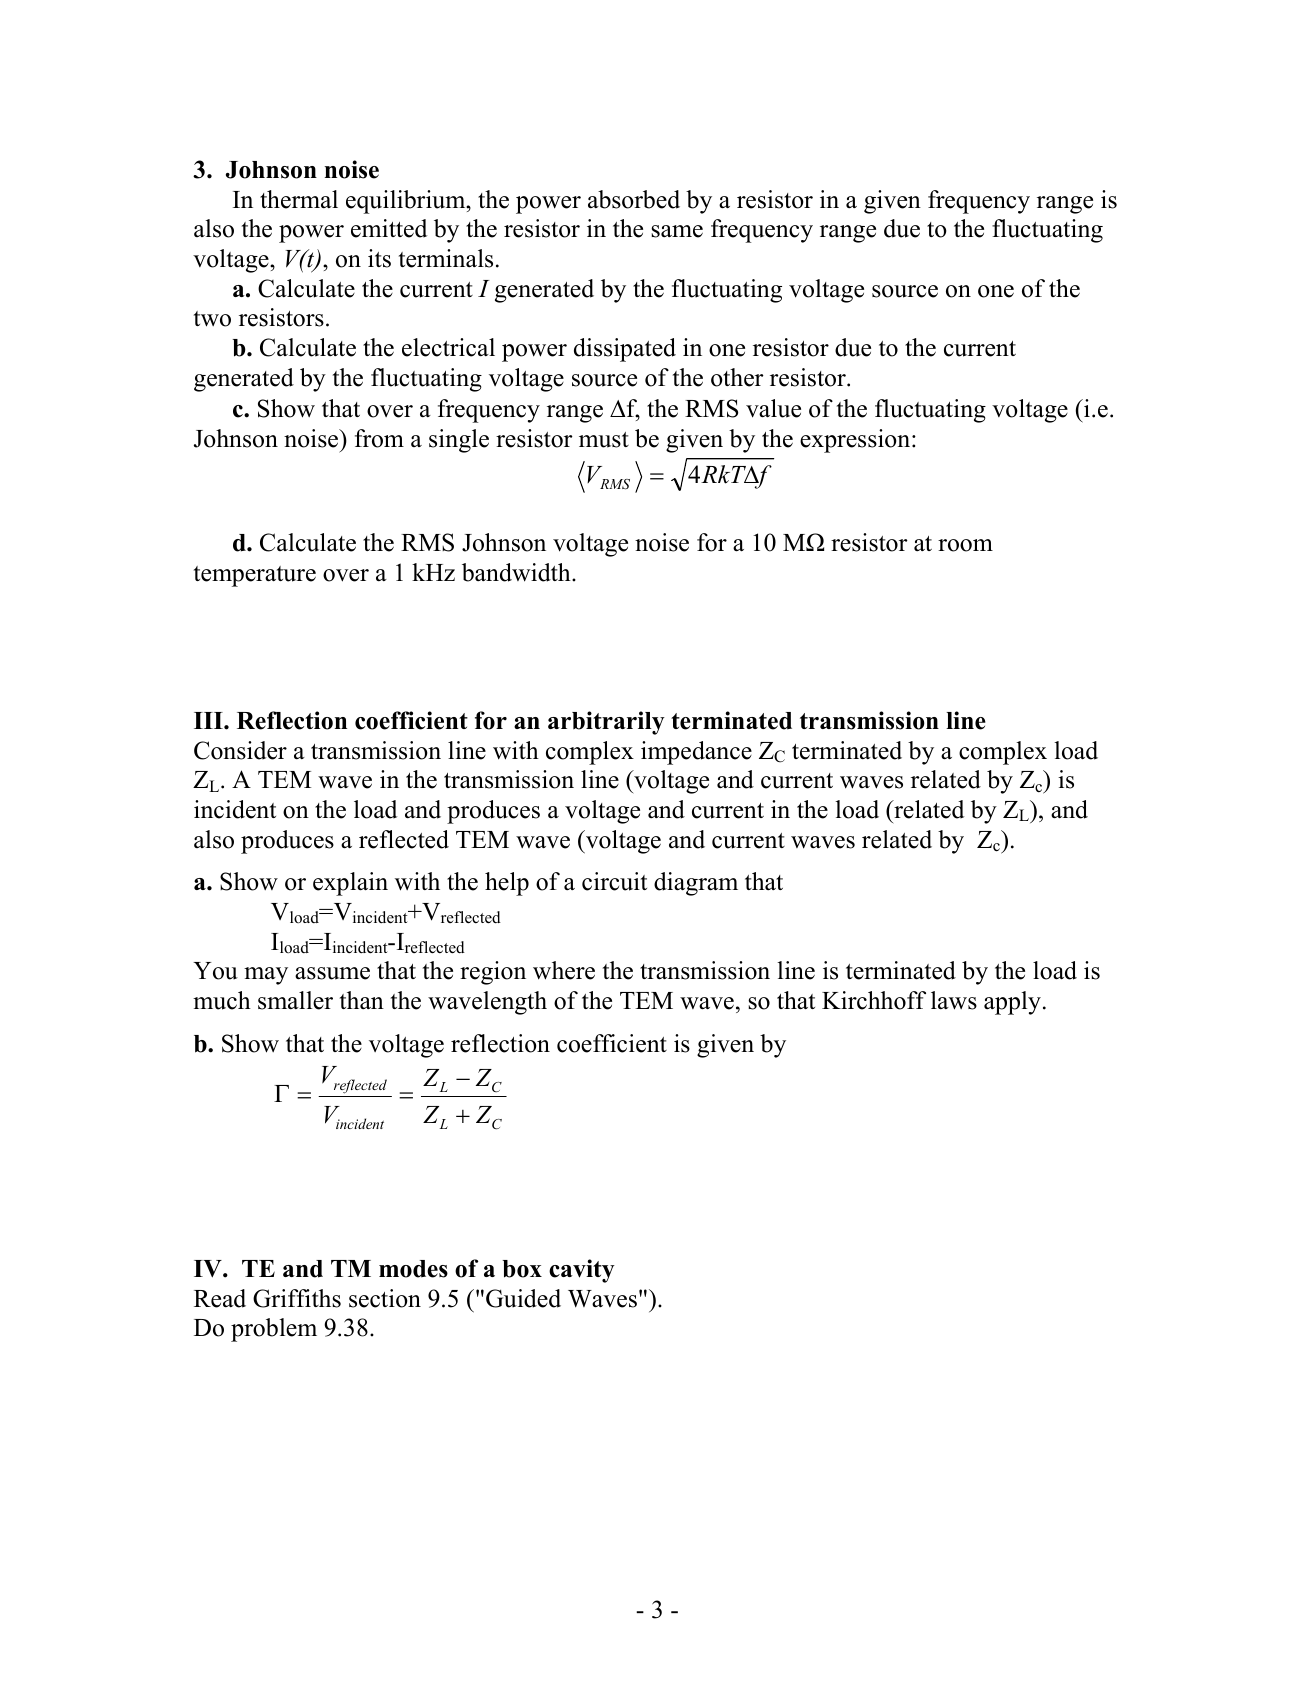 This document has height=1702, width=1315. What do you see at coordinates (299, 199) in the document?
I see `thermal` at bounding box center [299, 199].
